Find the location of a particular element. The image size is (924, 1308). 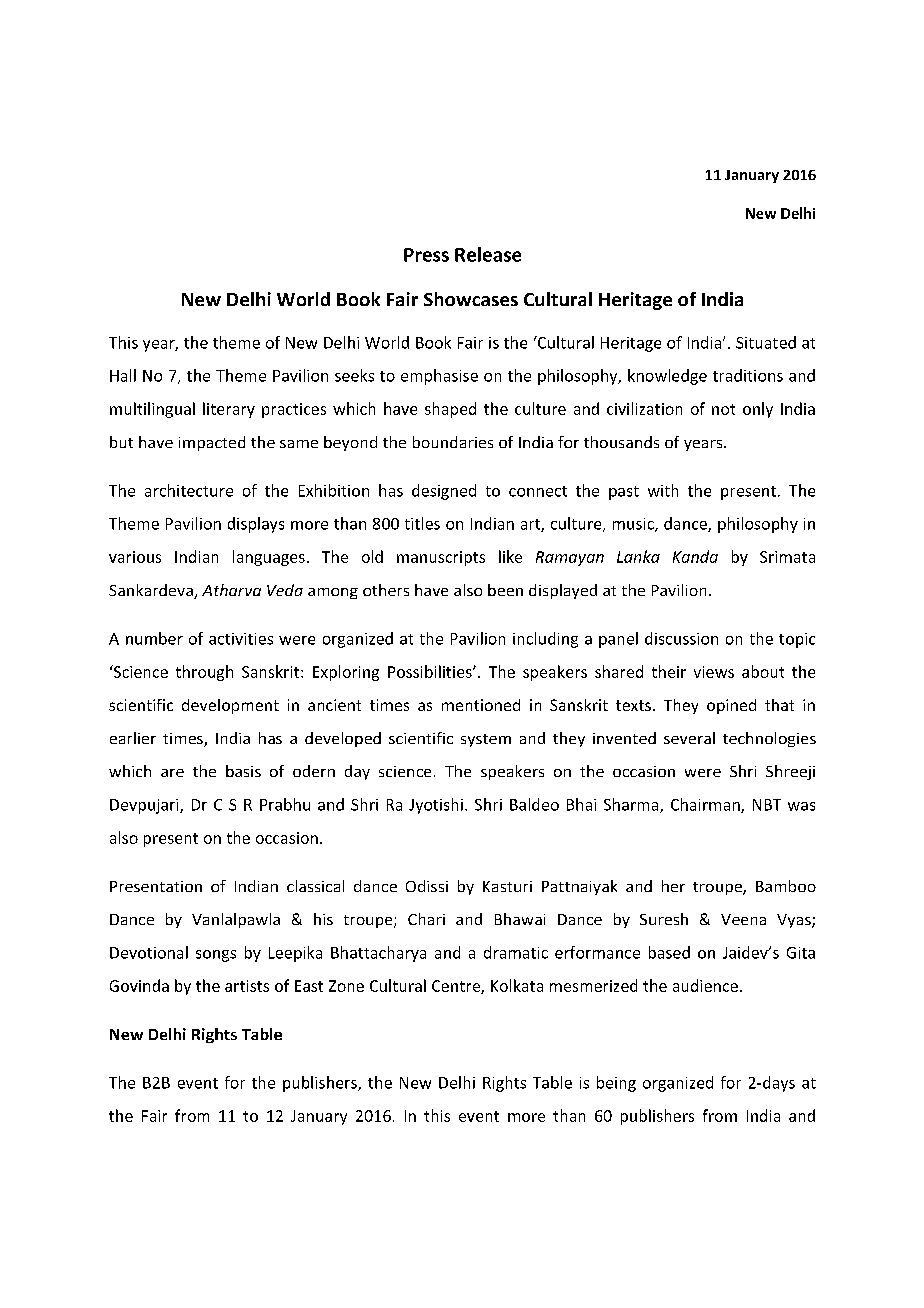

manuscripts is located at coordinates (441, 558).
